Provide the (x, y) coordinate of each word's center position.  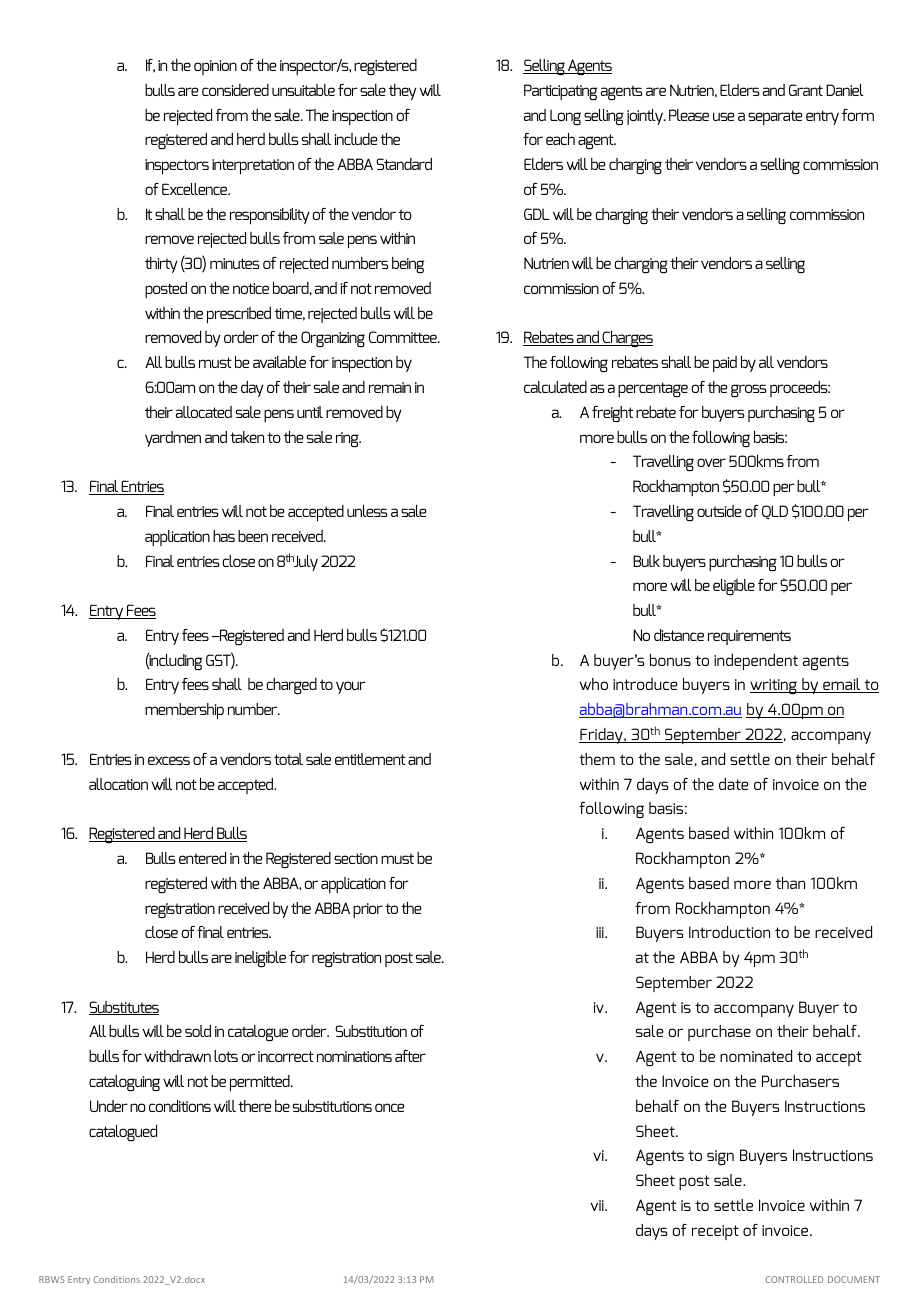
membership (184, 711)
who (594, 684)
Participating (560, 92)
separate (775, 117)
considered (235, 90)
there (255, 1106)
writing (774, 686)
